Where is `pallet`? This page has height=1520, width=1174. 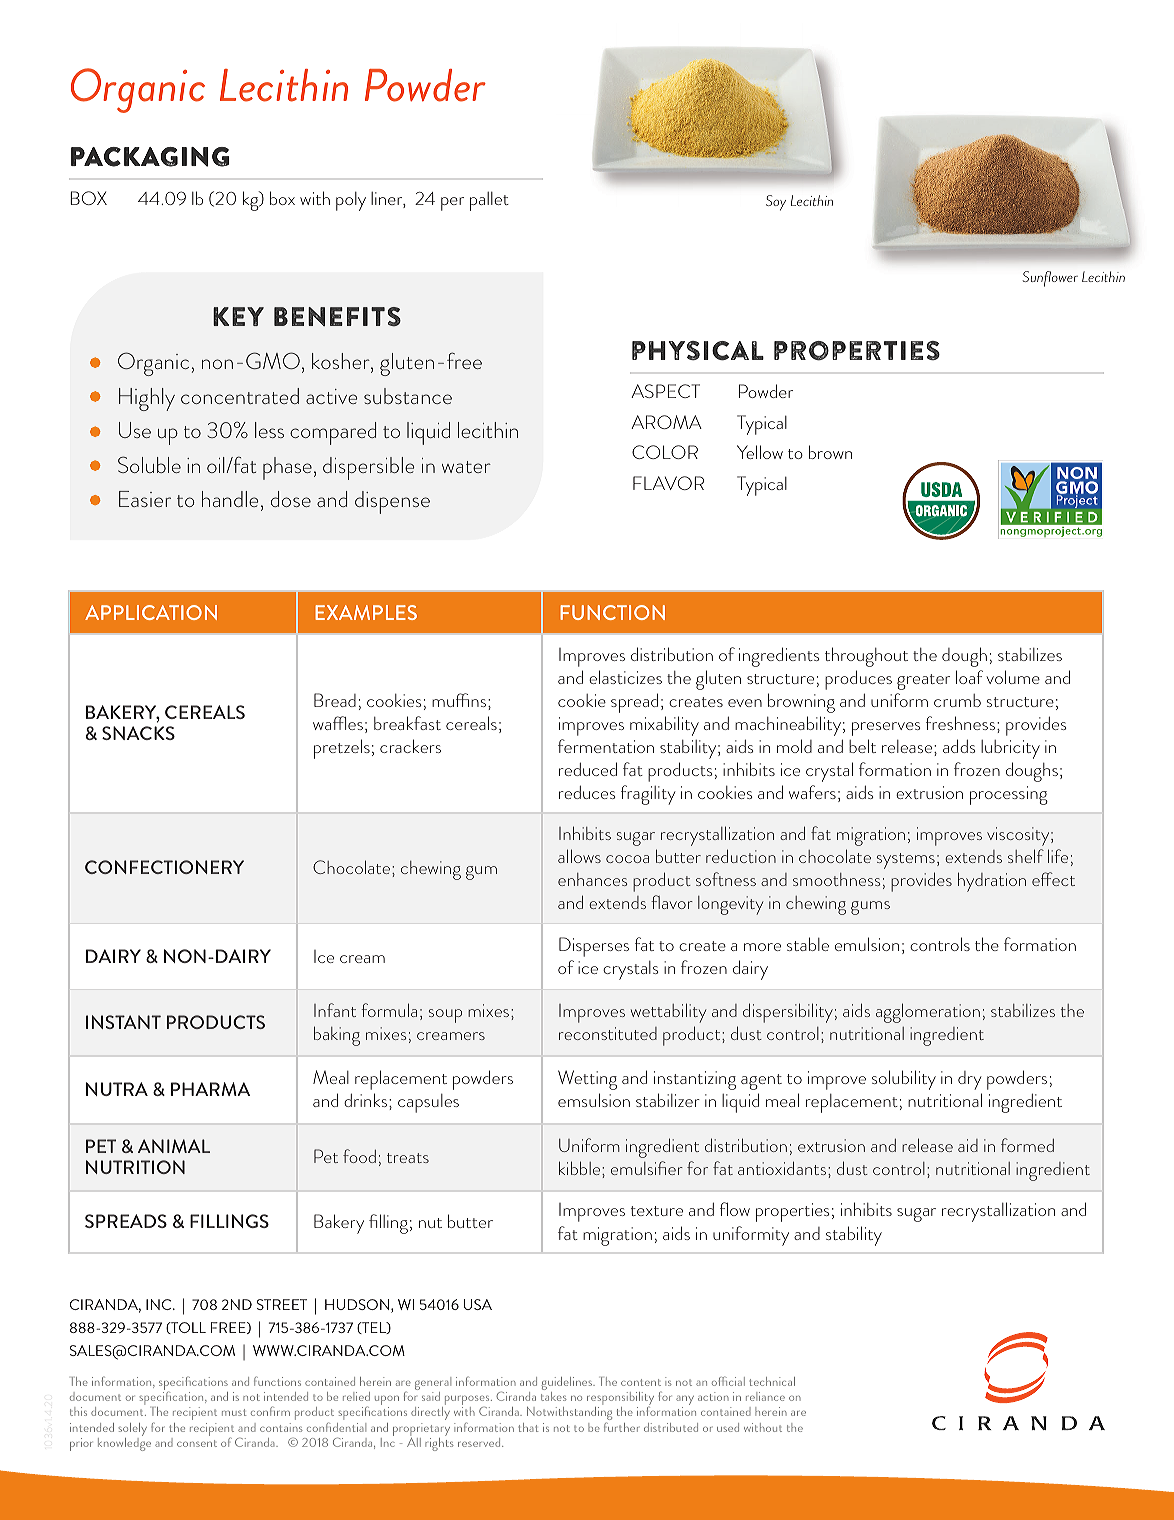
pallet is located at coordinates (489, 201).
